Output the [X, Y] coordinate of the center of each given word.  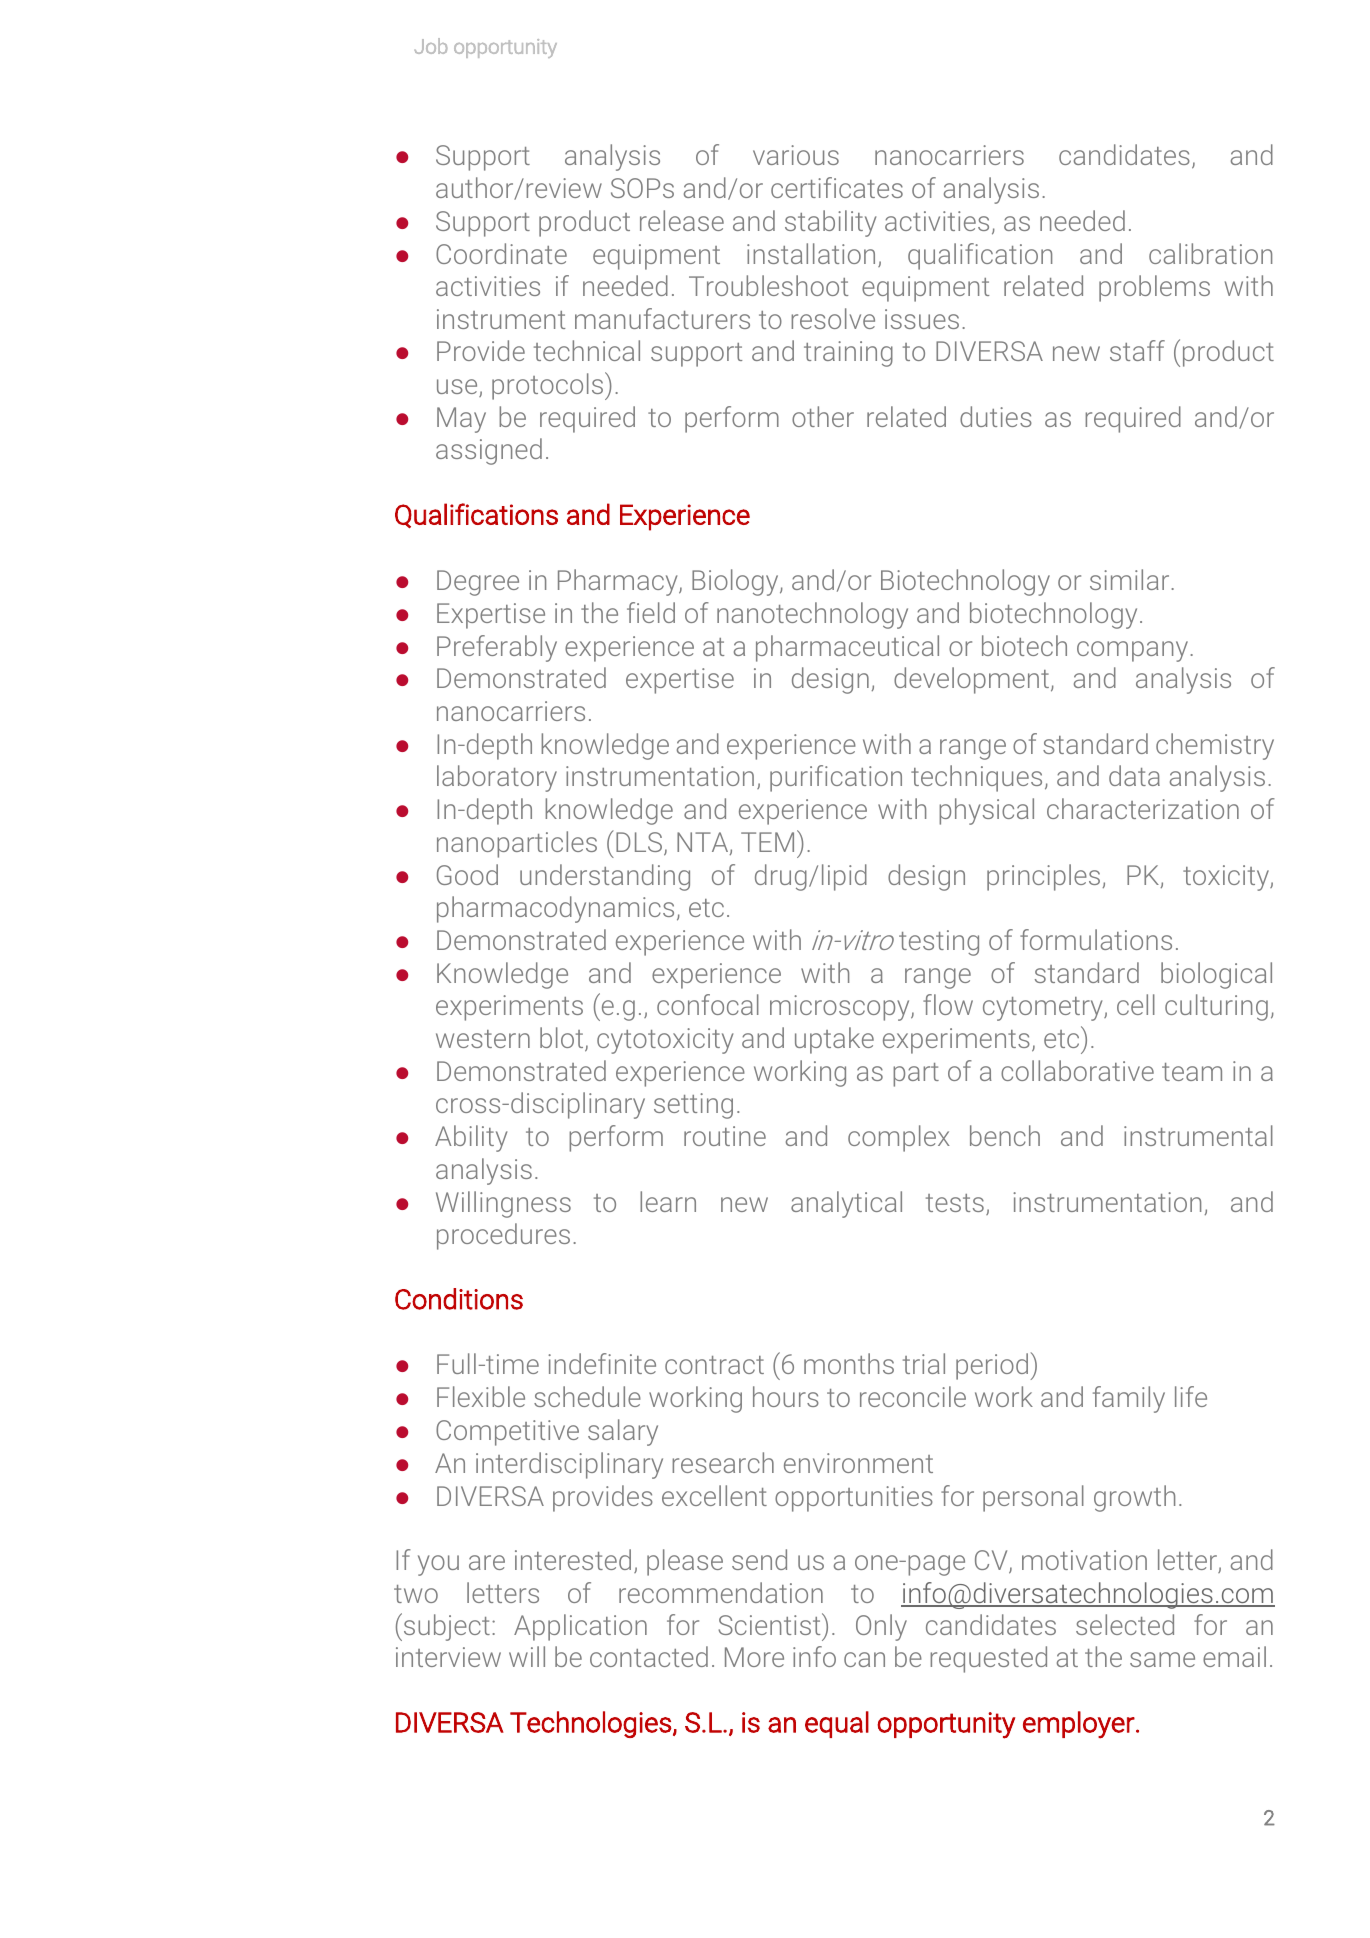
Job [431, 46]
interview [448, 1657]
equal [837, 1724]
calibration [1210, 253]
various [796, 155]
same [1162, 1659]
